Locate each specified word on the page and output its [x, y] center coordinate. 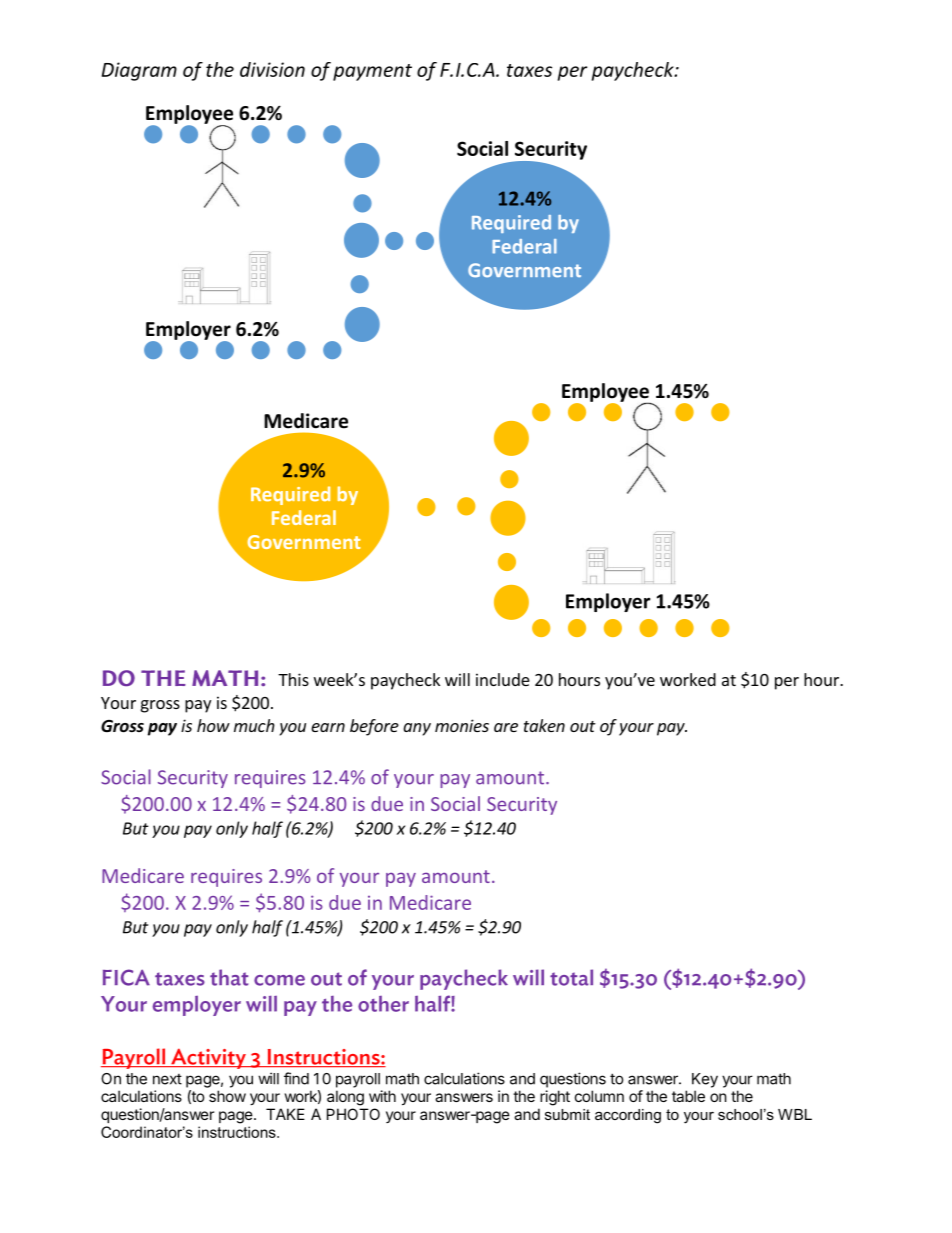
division [272, 69]
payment [372, 72]
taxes [529, 70]
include [503, 679]
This [293, 679]
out [583, 726]
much [254, 725]
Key [705, 1080]
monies [462, 725]
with [382, 1096]
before [374, 727]
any [417, 729]
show [227, 1096]
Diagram [139, 71]
